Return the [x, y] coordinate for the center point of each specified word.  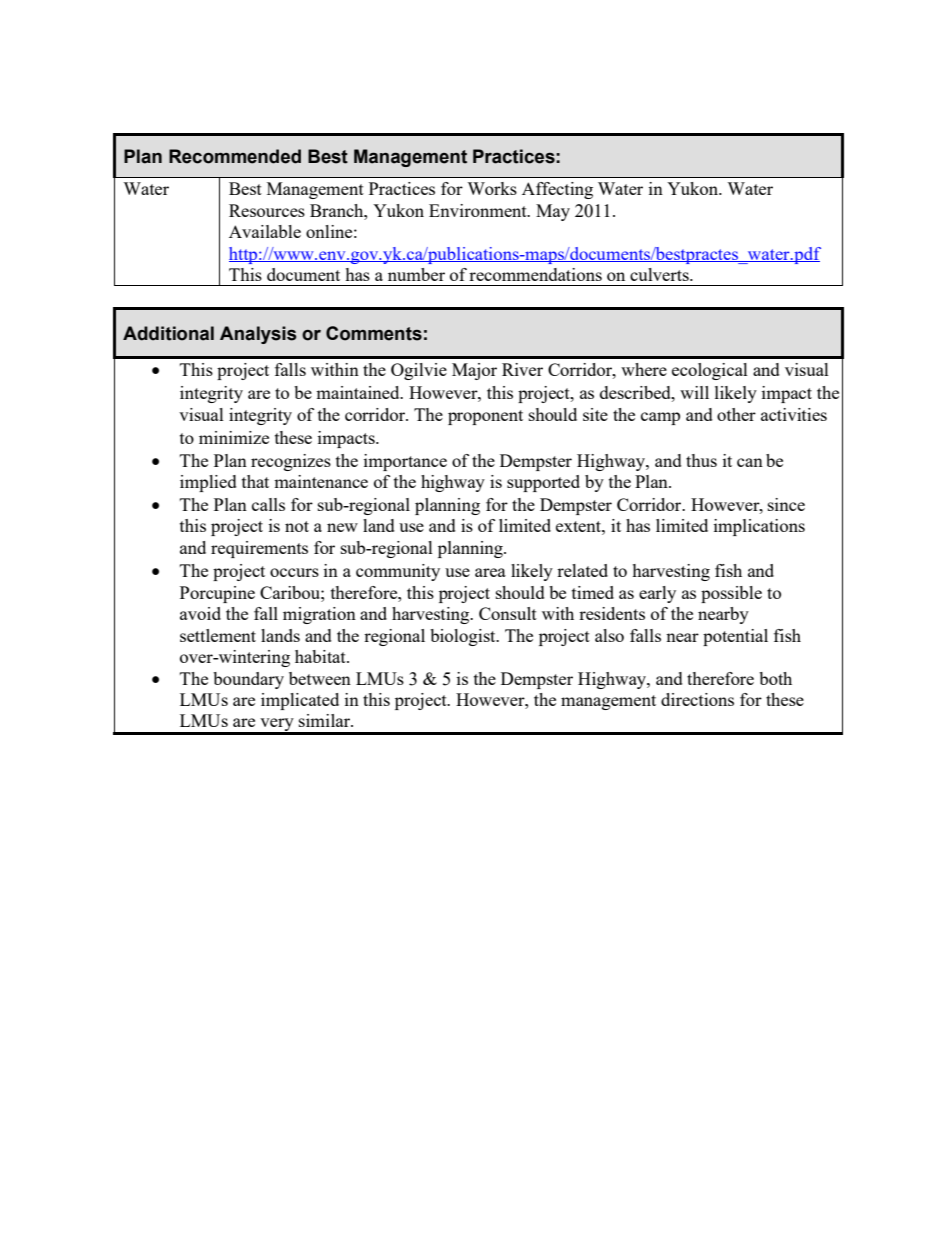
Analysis [258, 335]
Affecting [557, 190]
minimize [234, 437]
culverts [660, 274]
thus [701, 460]
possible [731, 594]
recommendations [535, 274]
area [490, 572]
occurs [294, 572]
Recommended [235, 156]
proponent [485, 417]
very [277, 726]
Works [492, 188]
